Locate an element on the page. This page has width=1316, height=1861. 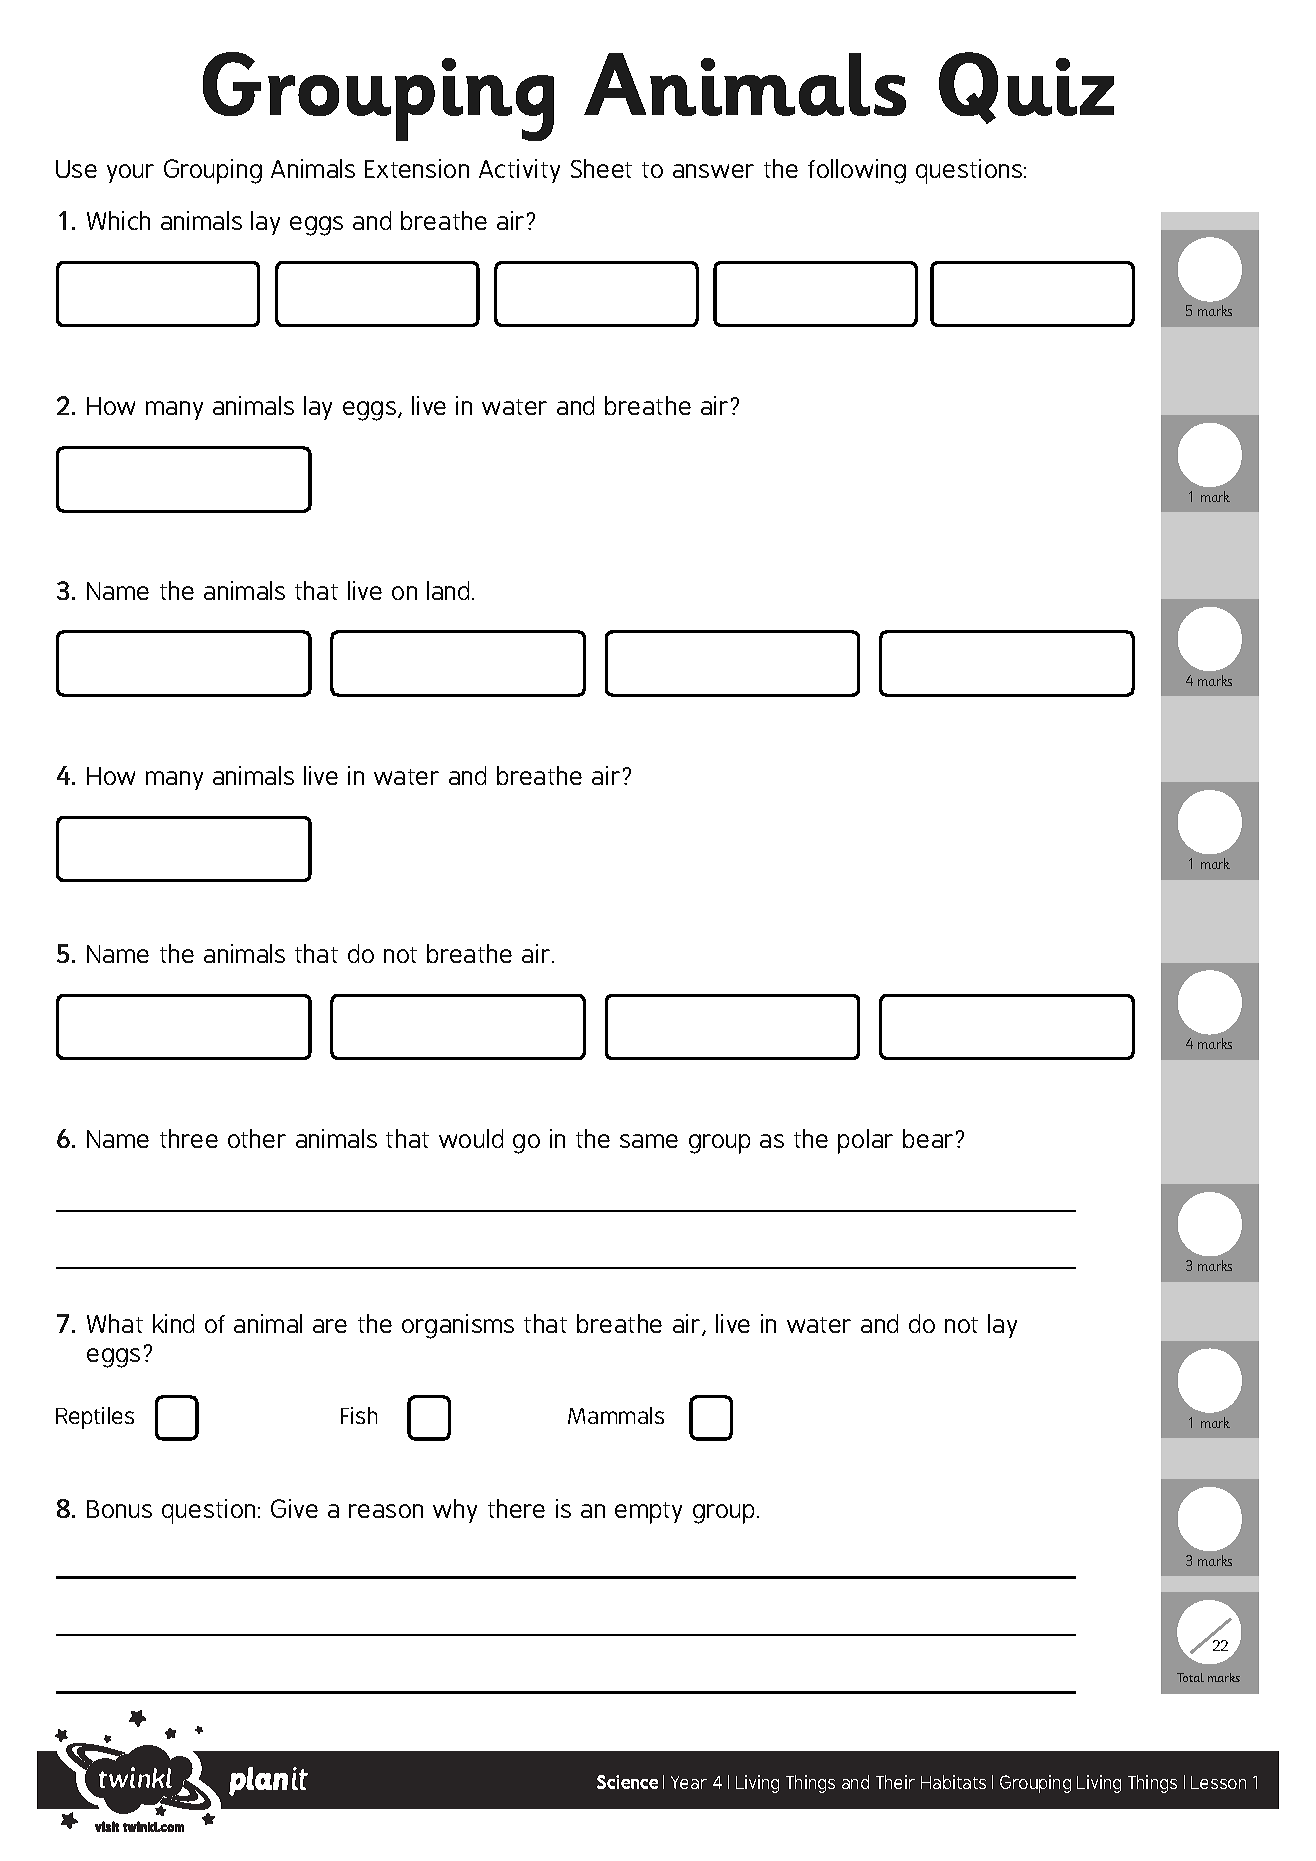
polar is located at coordinates (865, 1141).
